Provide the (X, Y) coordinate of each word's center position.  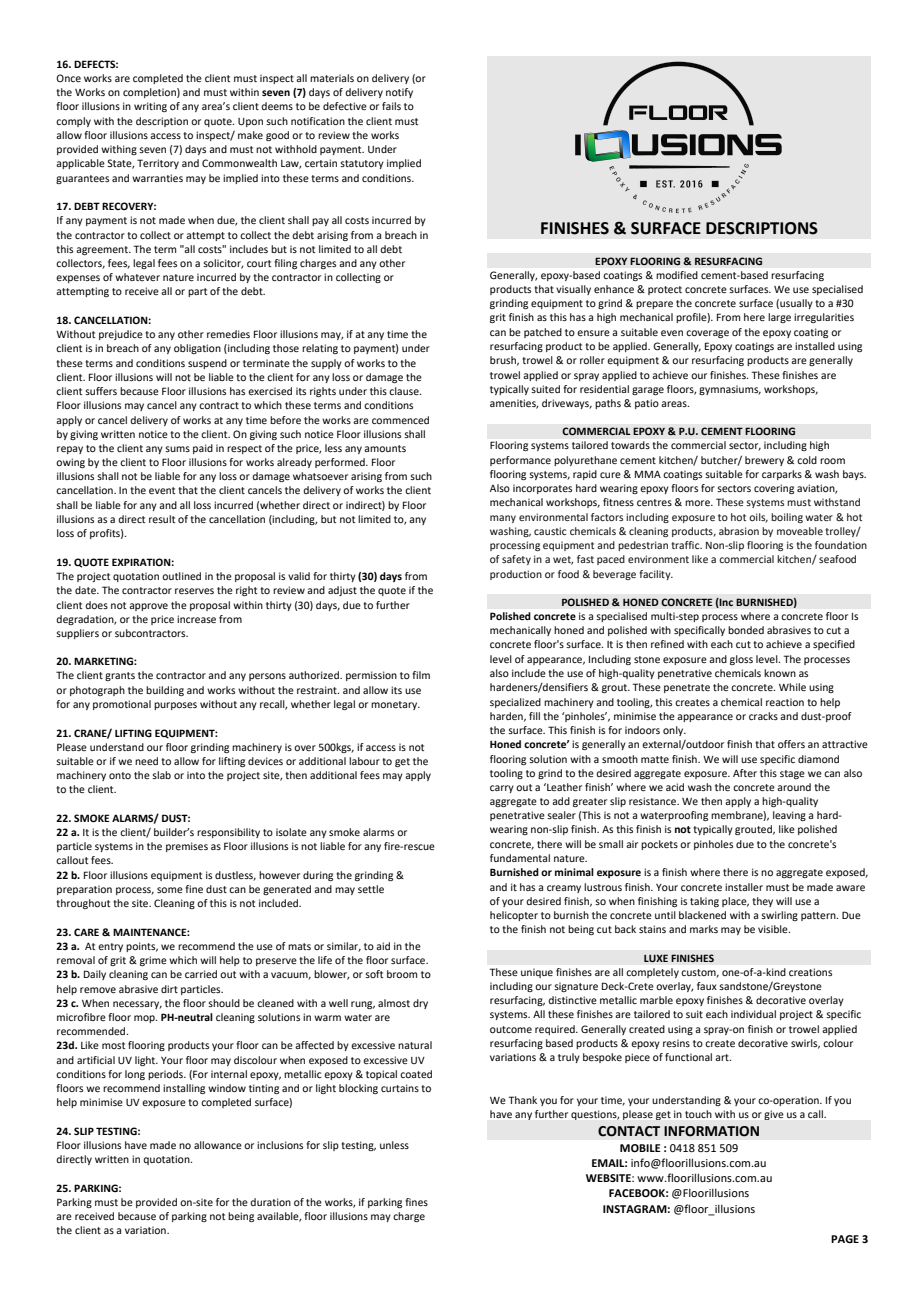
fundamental (520, 858)
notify (399, 93)
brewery (764, 461)
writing (150, 107)
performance (520, 461)
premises (187, 847)
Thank (523, 1100)
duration (270, 1202)
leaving (789, 816)
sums (177, 449)
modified (677, 275)
